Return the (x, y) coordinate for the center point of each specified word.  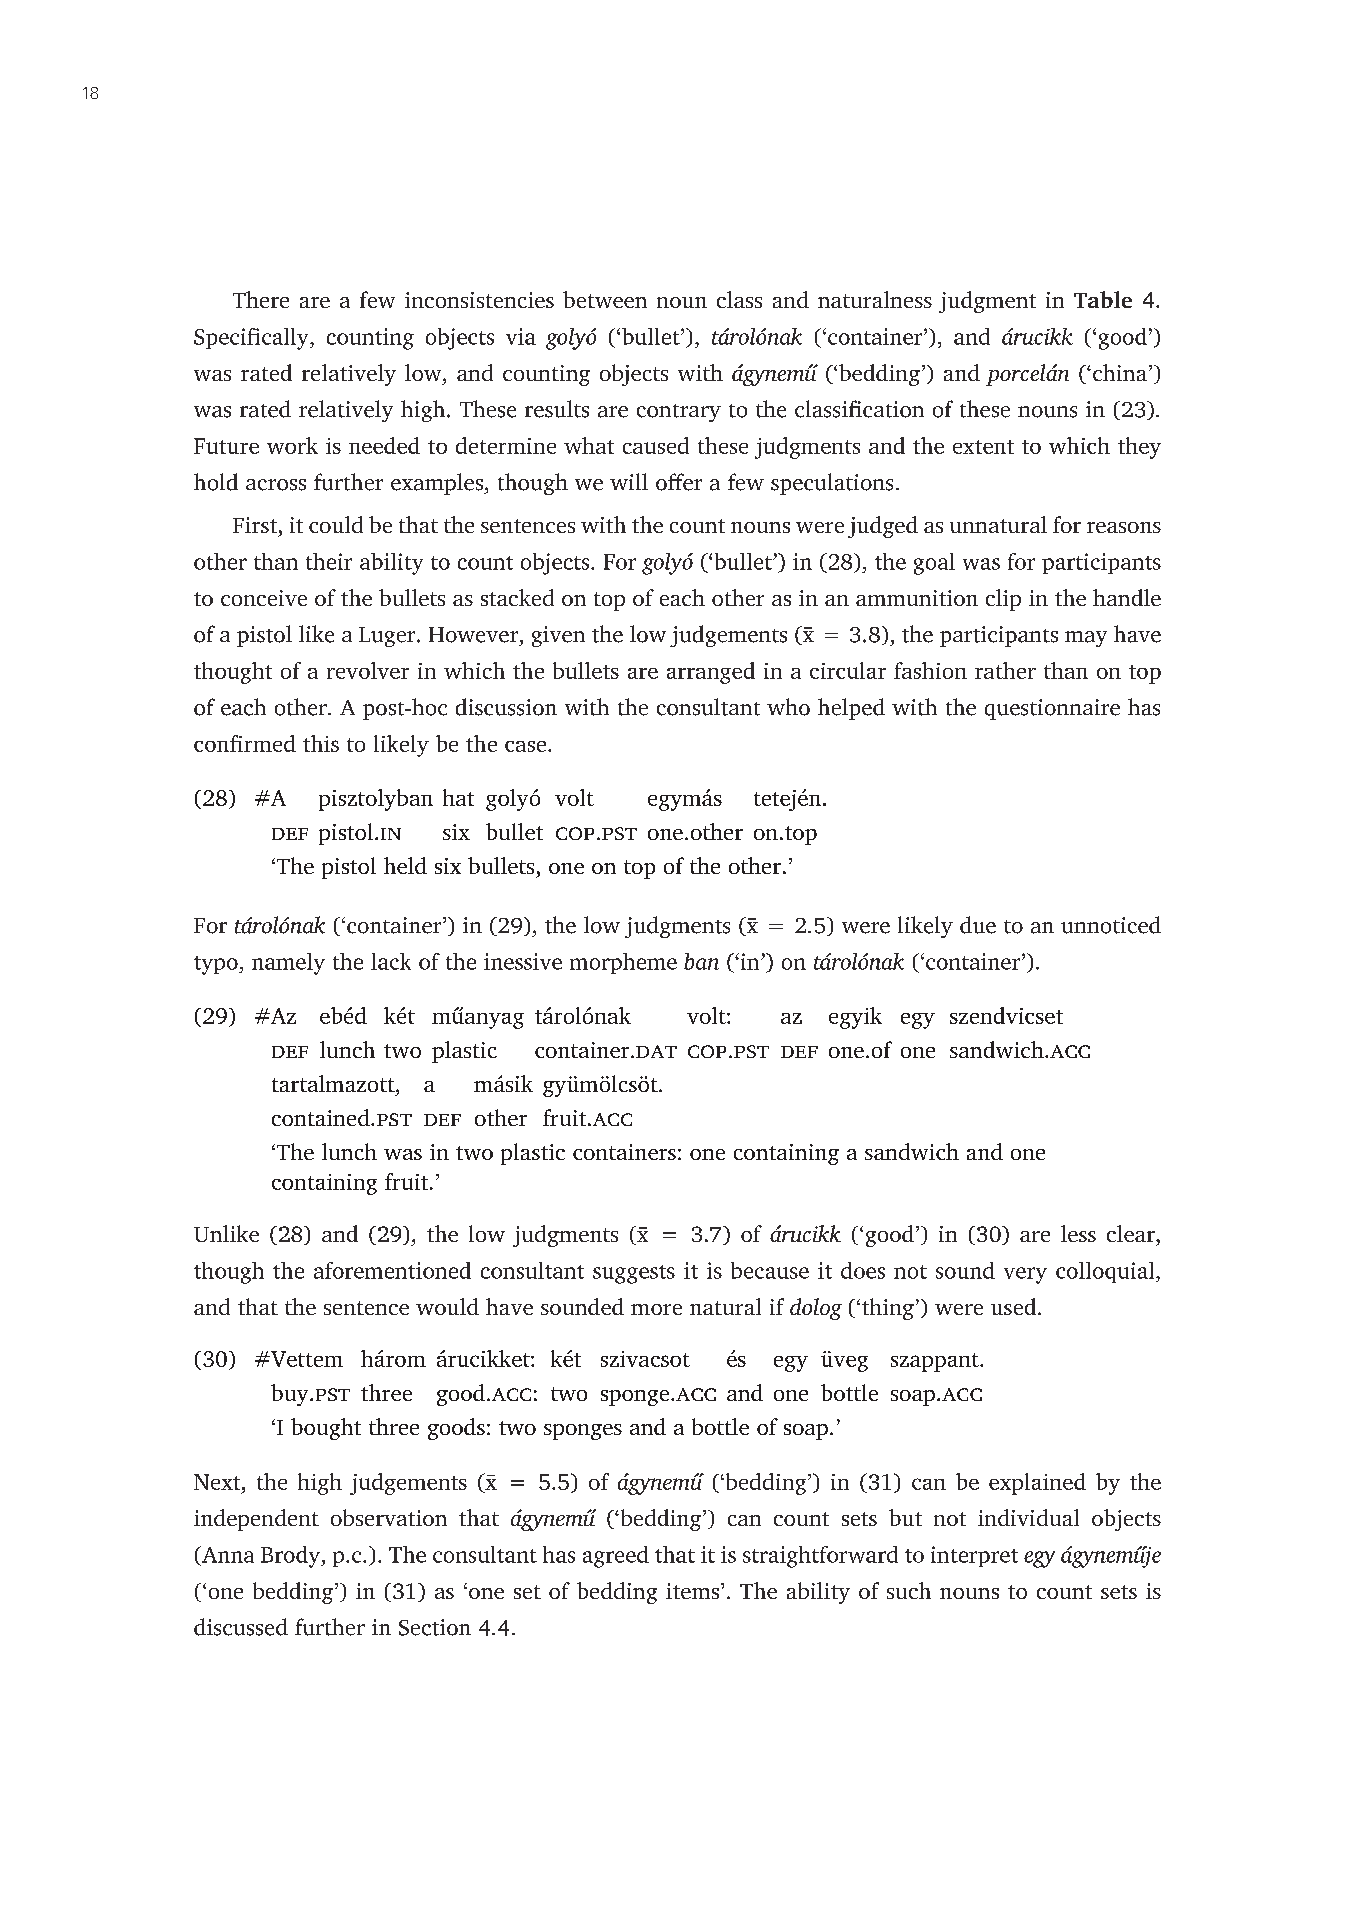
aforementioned (392, 1270)
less (1078, 1233)
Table (1103, 299)
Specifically (252, 339)
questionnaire (1052, 709)
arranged (711, 673)
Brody (292, 1557)
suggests (634, 1274)
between (605, 299)
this (321, 743)
